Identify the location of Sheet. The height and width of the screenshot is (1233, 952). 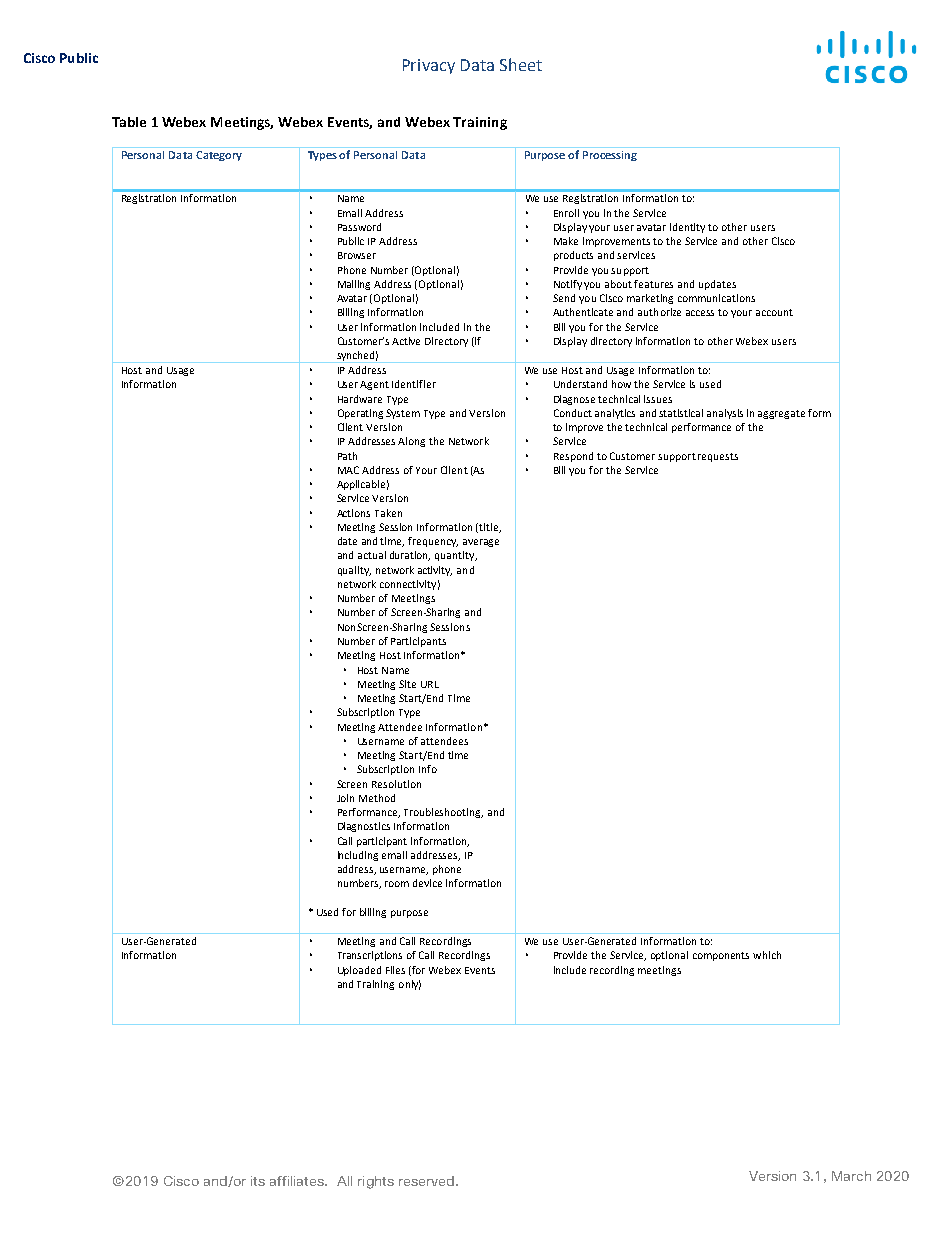
(521, 64).
